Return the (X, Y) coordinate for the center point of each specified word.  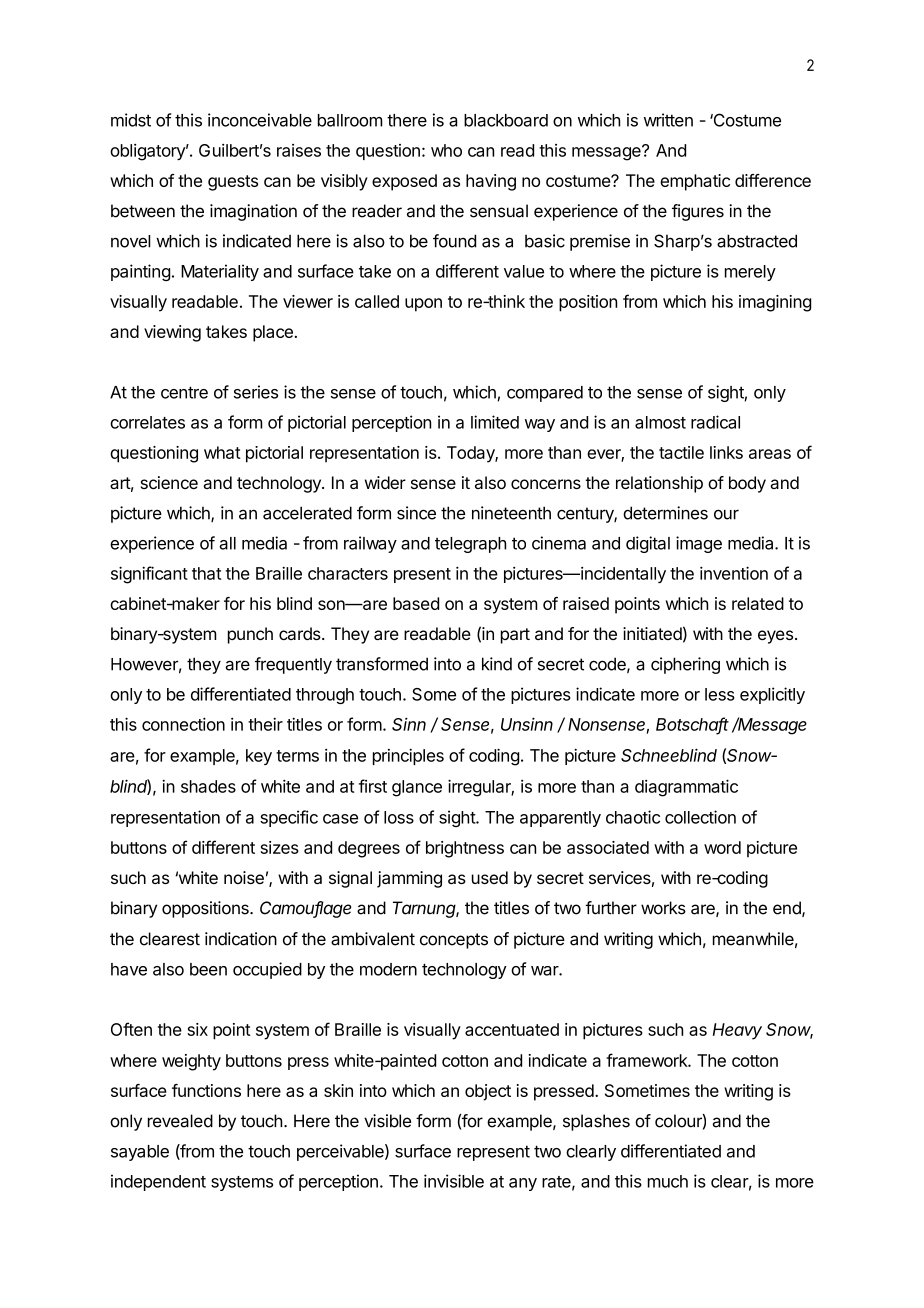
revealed (180, 1121)
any (523, 1184)
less (720, 694)
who (446, 150)
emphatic (695, 182)
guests (233, 183)
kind (497, 664)
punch (250, 635)
